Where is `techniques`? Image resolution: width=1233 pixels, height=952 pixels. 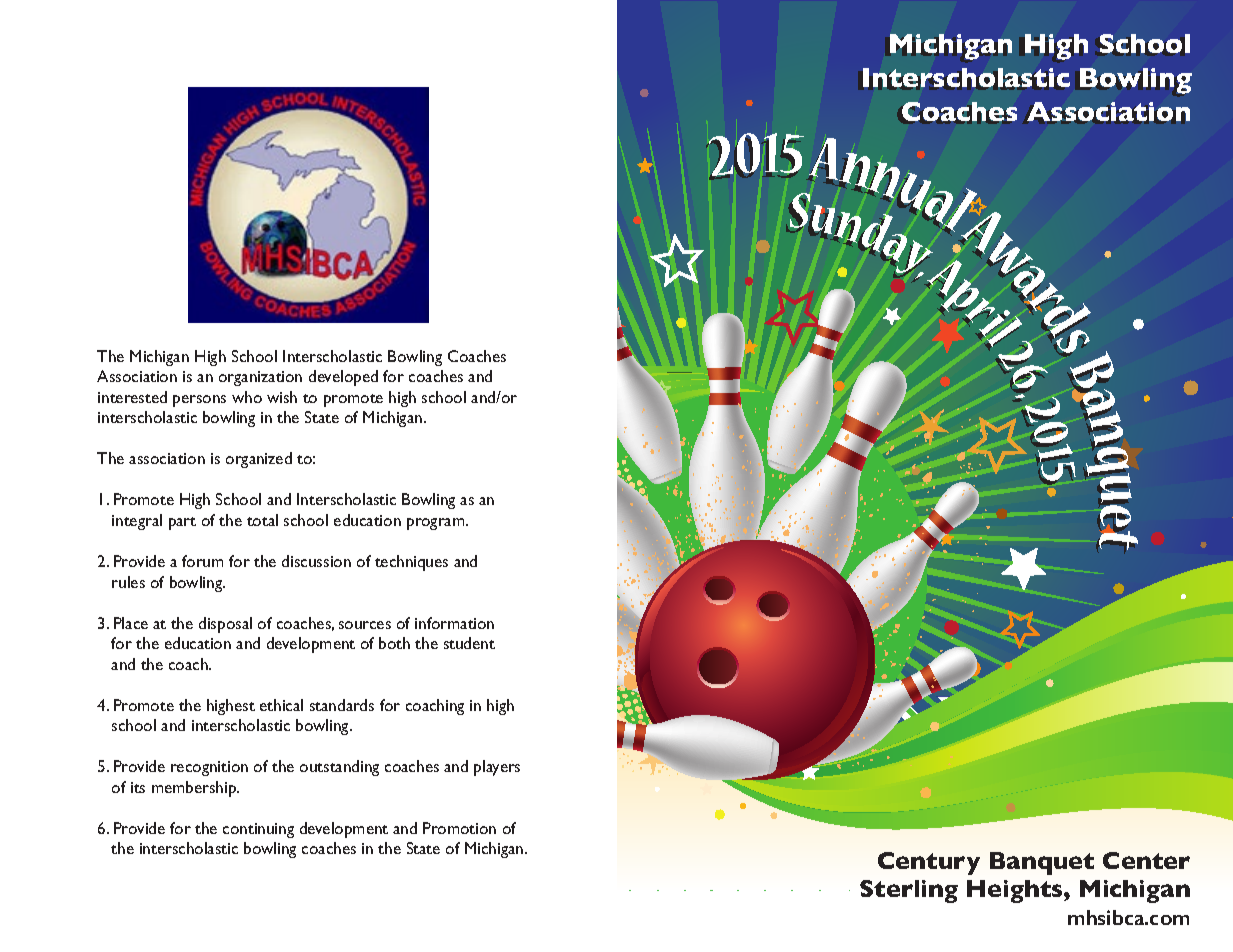 techniques is located at coordinates (411, 563).
